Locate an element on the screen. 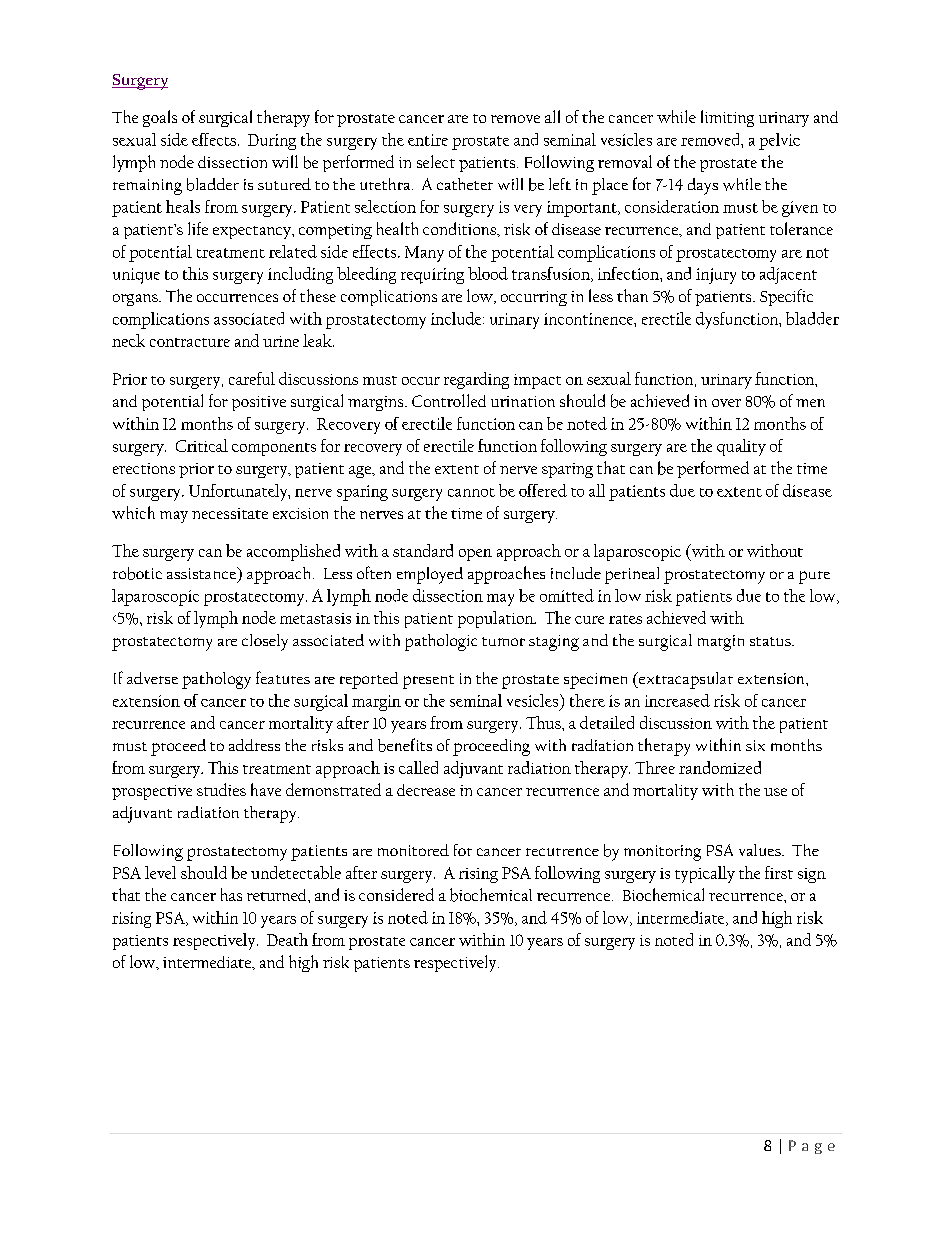  status is located at coordinates (771, 641).
